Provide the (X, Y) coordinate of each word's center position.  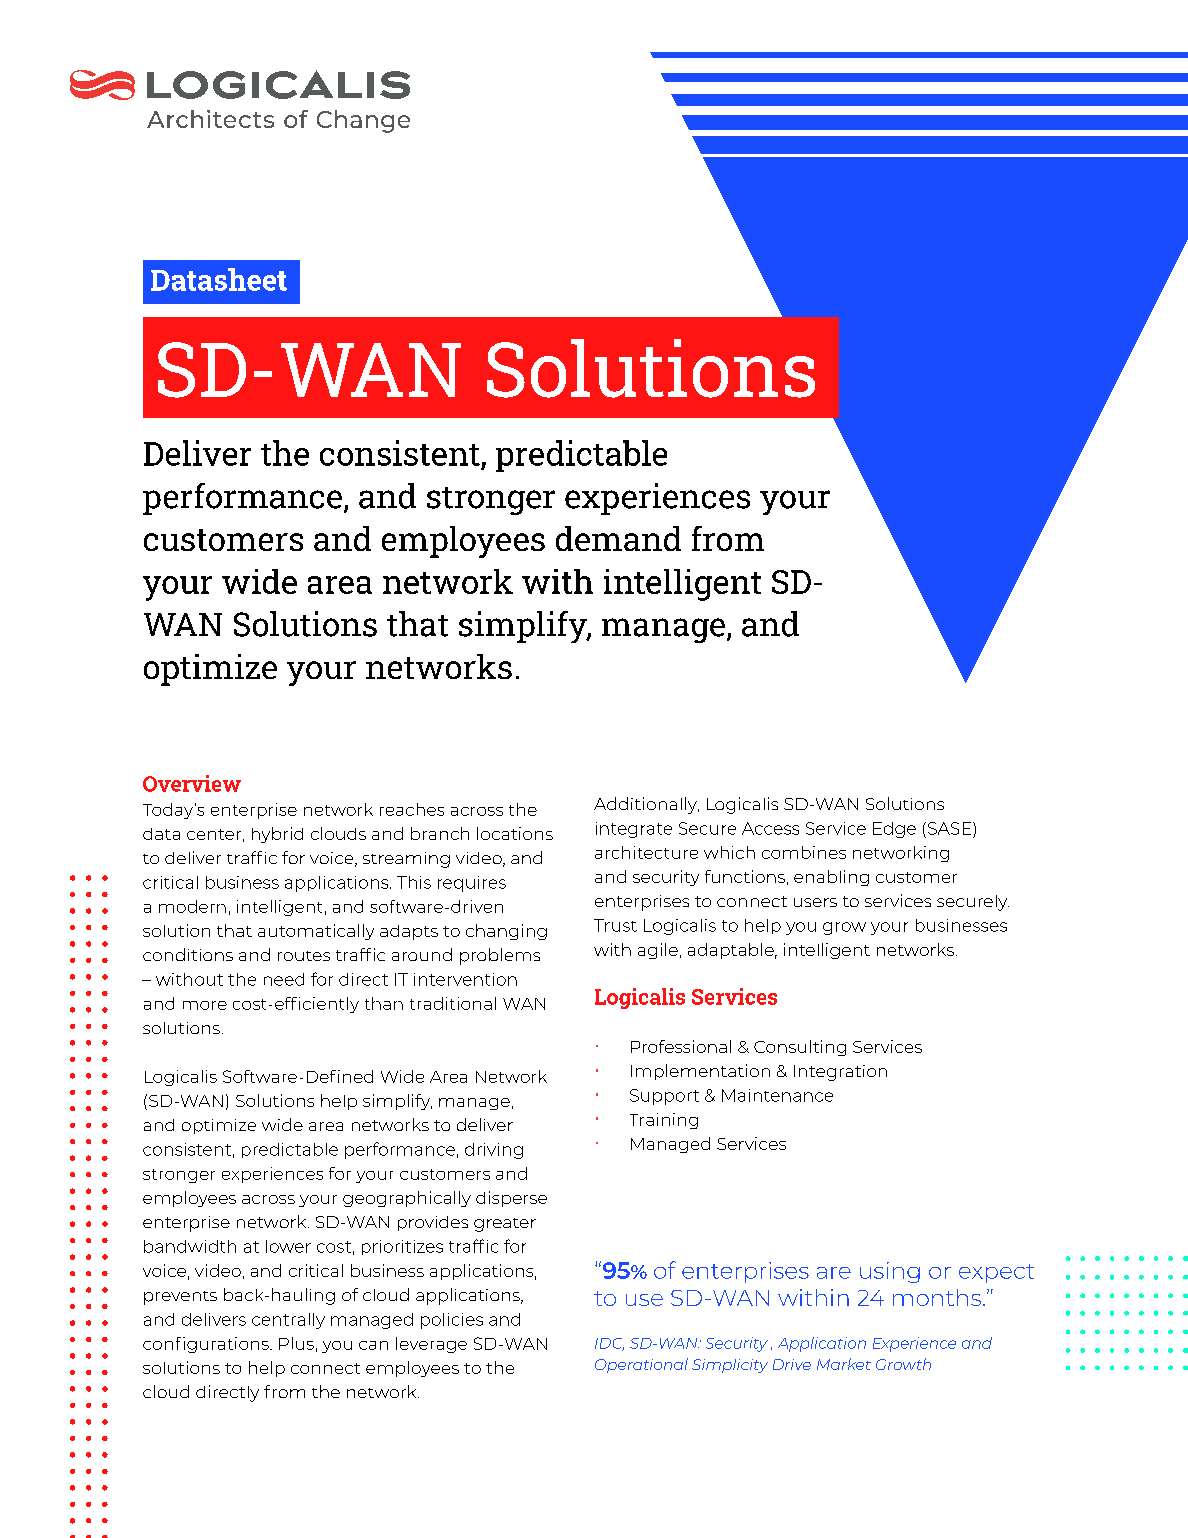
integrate (634, 830)
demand (618, 538)
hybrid (277, 835)
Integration (840, 1073)
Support (664, 1097)
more (205, 1005)
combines (804, 852)
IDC (609, 1344)
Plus (296, 1343)
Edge (894, 830)
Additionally (646, 805)
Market (844, 1364)
